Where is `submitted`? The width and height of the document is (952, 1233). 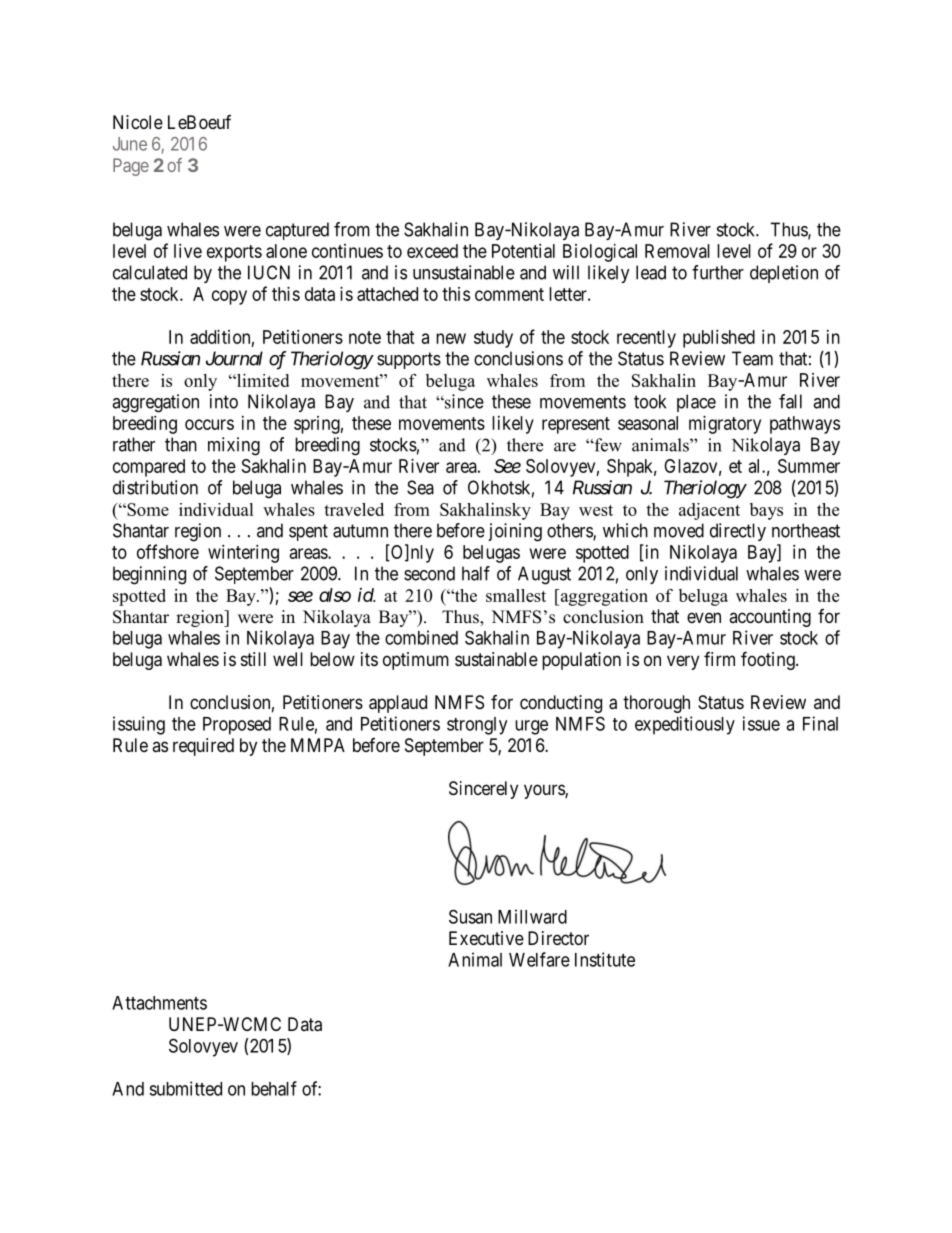
submitted is located at coordinates (185, 1088).
